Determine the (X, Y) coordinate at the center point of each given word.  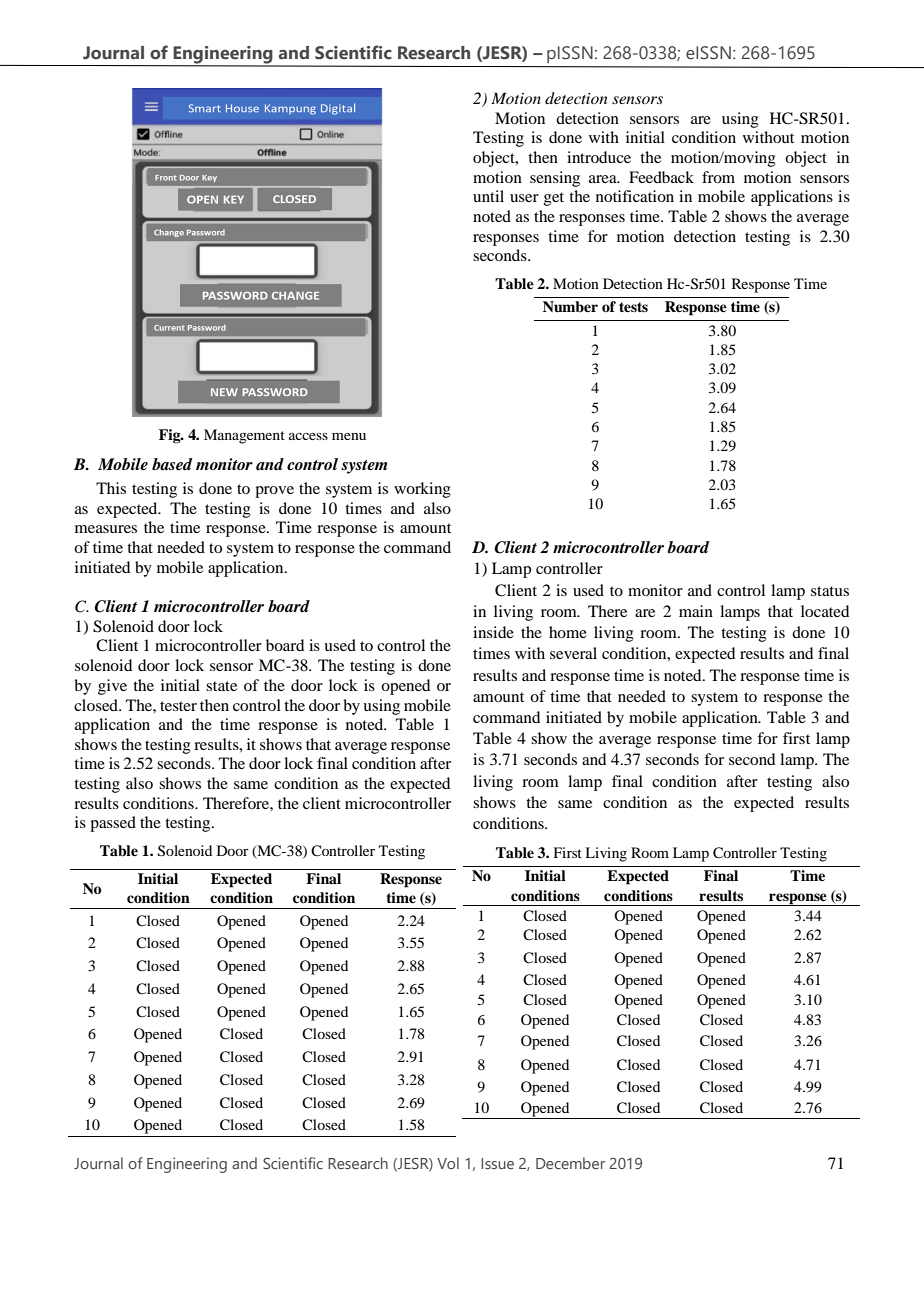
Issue (497, 1163)
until (488, 196)
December (570, 1163)
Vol (448, 1163)
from (718, 177)
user (524, 198)
